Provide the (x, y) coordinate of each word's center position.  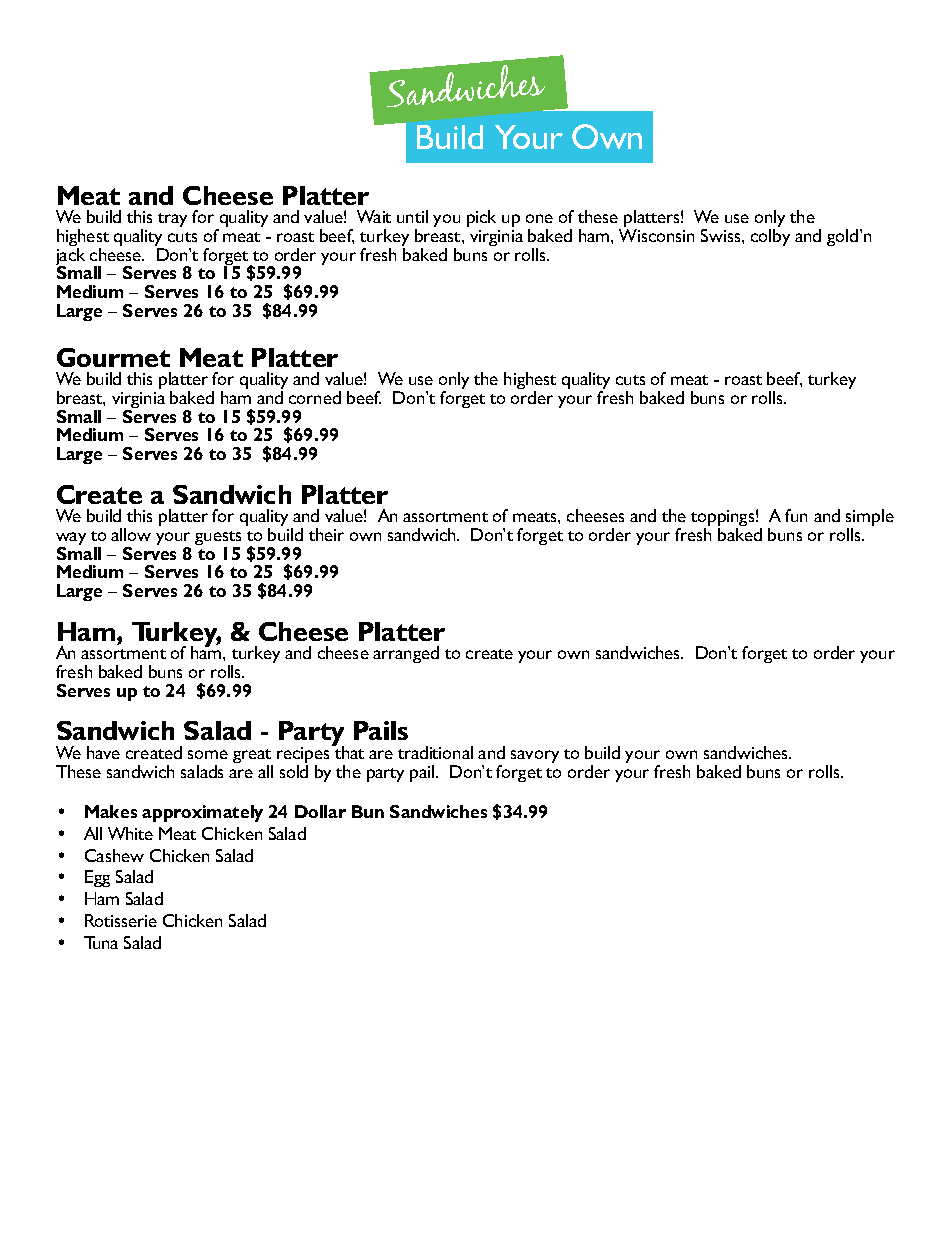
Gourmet (113, 357)
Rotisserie (121, 920)
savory (535, 756)
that (348, 751)
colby (770, 237)
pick (481, 218)
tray (172, 220)
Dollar (320, 811)
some (208, 754)
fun (796, 515)
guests (218, 539)
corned (315, 397)
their (326, 534)
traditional (435, 752)
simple (870, 519)
